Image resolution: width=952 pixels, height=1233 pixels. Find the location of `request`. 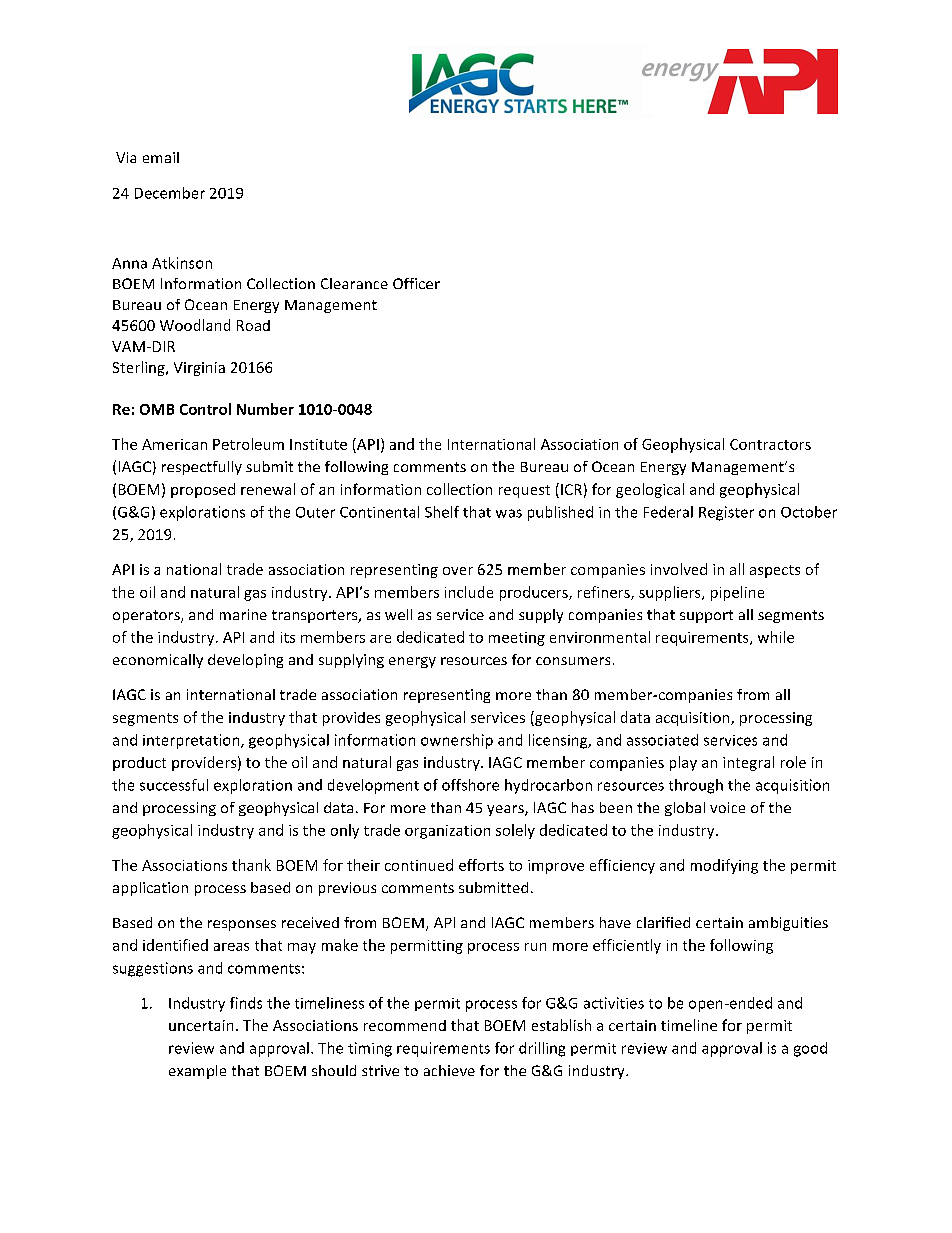

request is located at coordinates (524, 491).
